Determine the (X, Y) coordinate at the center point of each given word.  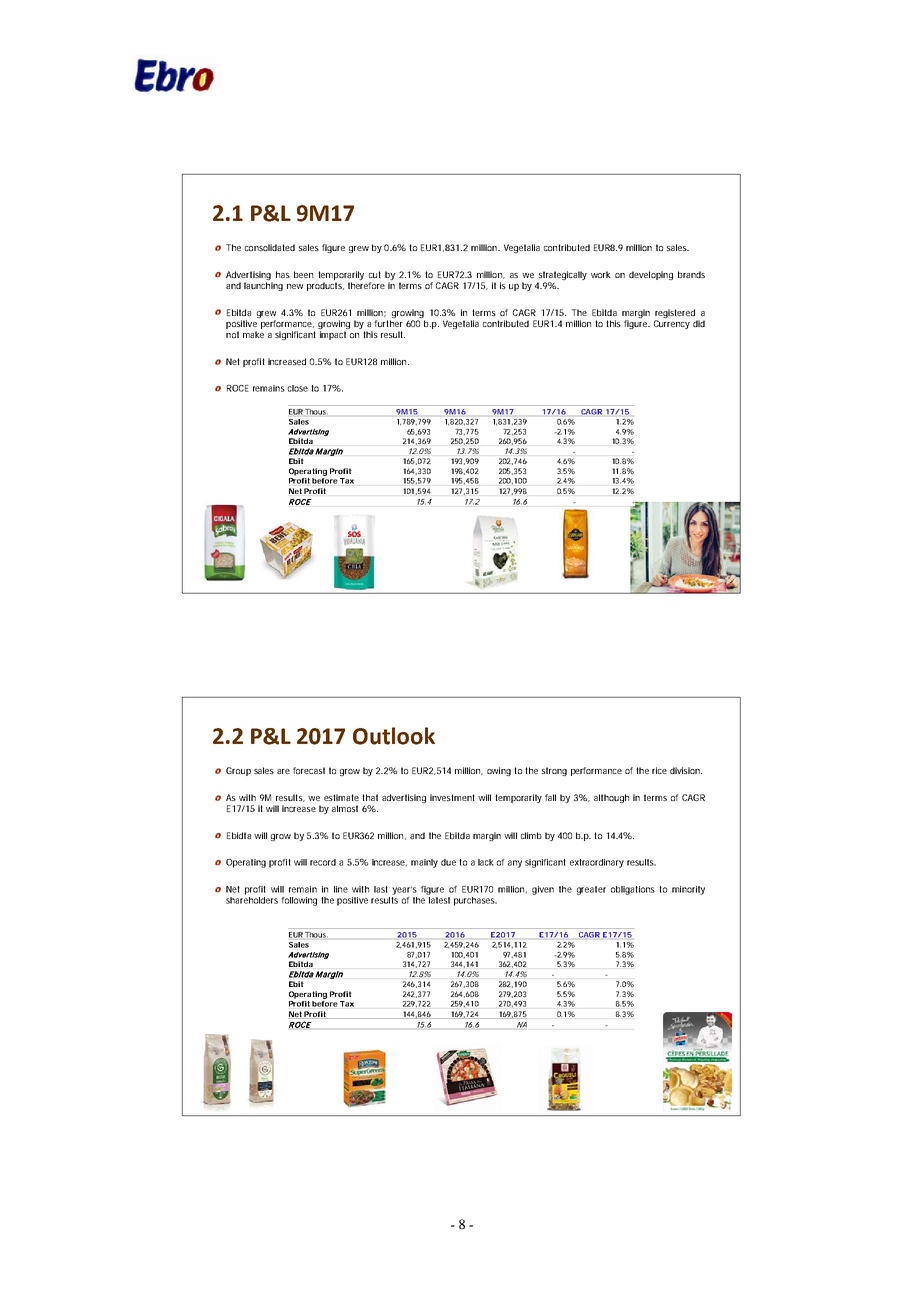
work (601, 274)
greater (591, 890)
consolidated (270, 247)
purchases (475, 901)
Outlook (394, 736)
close (300, 388)
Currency (672, 324)
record (323, 862)
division (686, 770)
